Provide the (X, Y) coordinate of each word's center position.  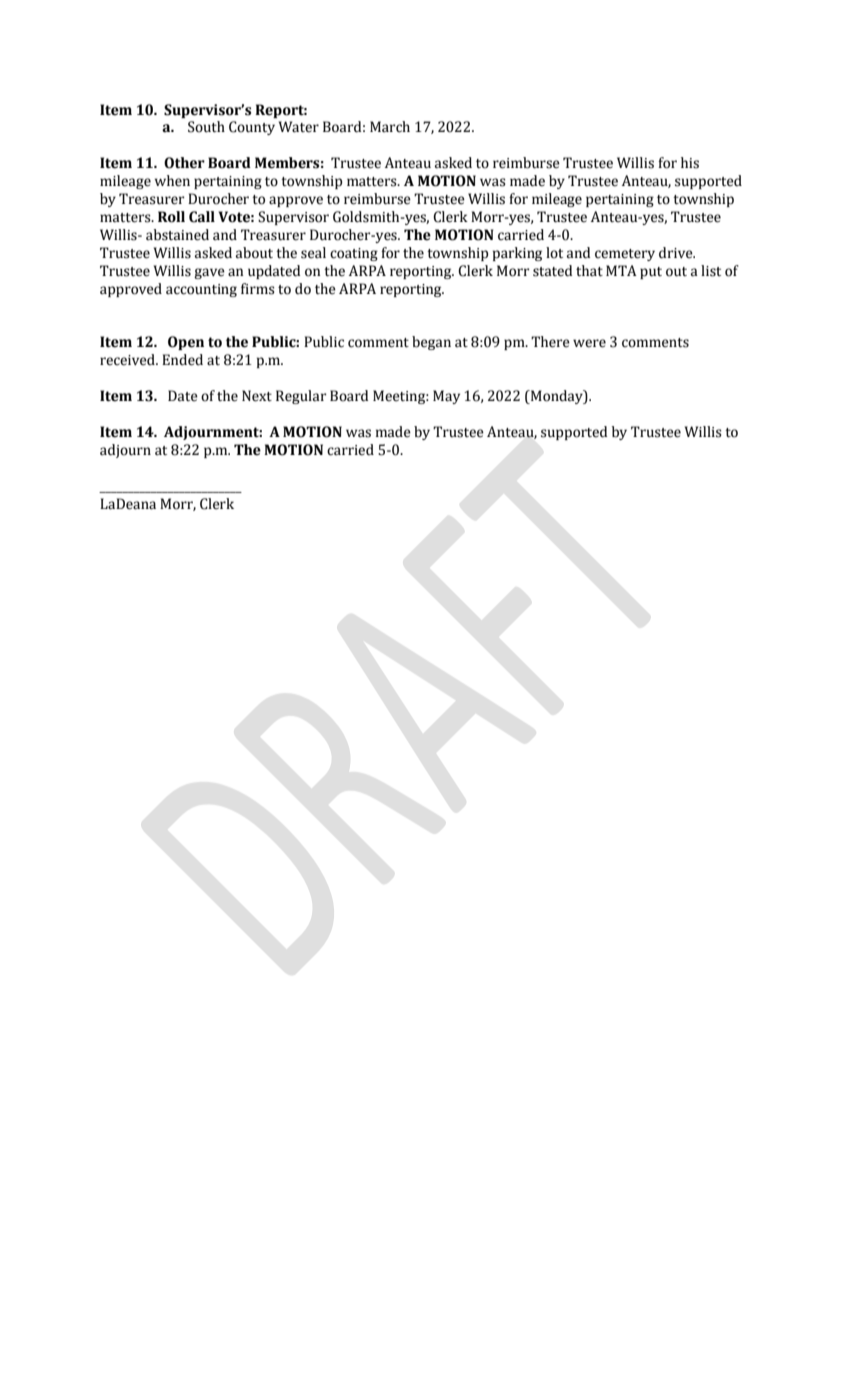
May (446, 397)
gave (209, 273)
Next (257, 396)
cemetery (625, 255)
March (390, 127)
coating (354, 254)
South (206, 127)
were (589, 343)
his (690, 163)
